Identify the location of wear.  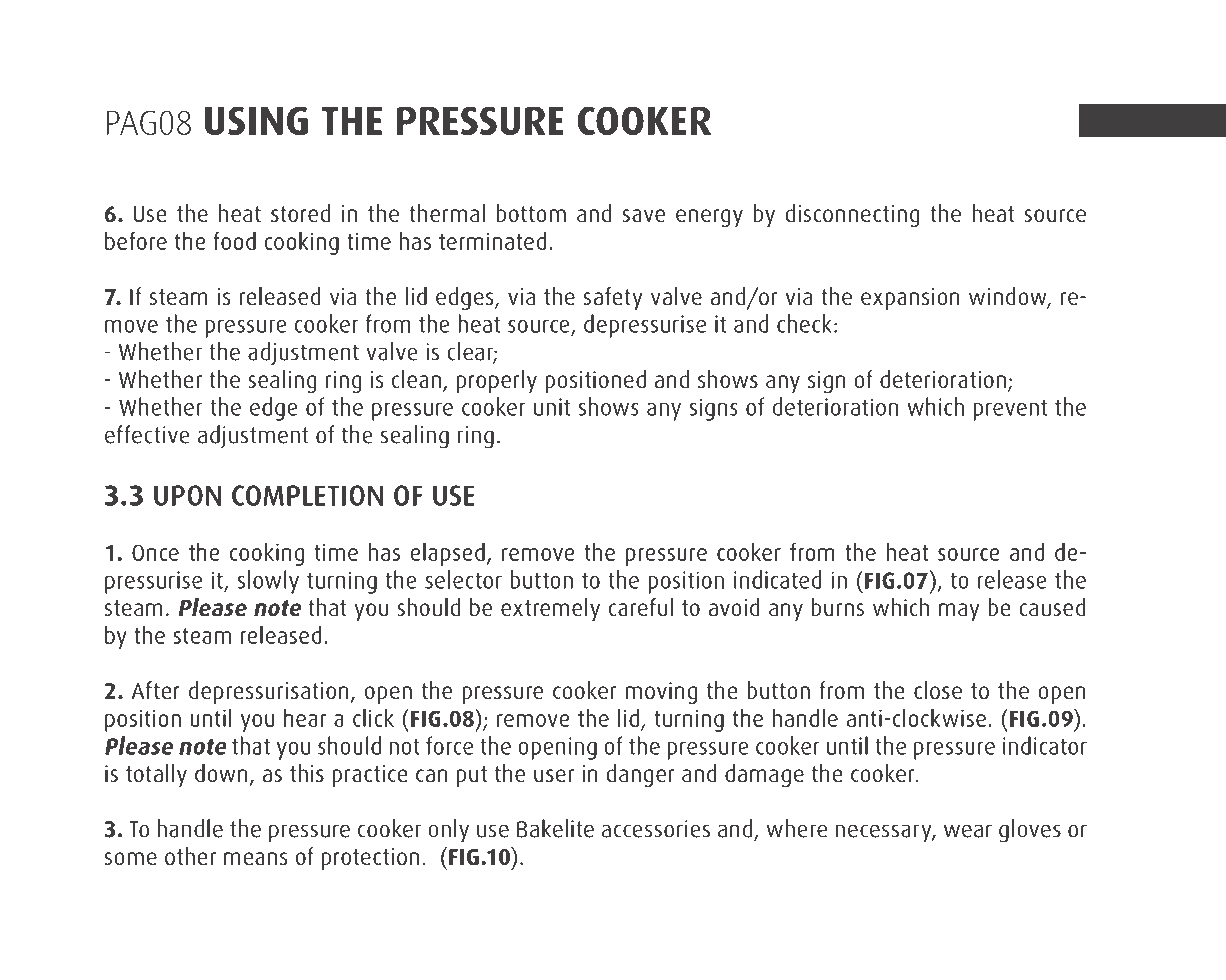
(968, 831).
